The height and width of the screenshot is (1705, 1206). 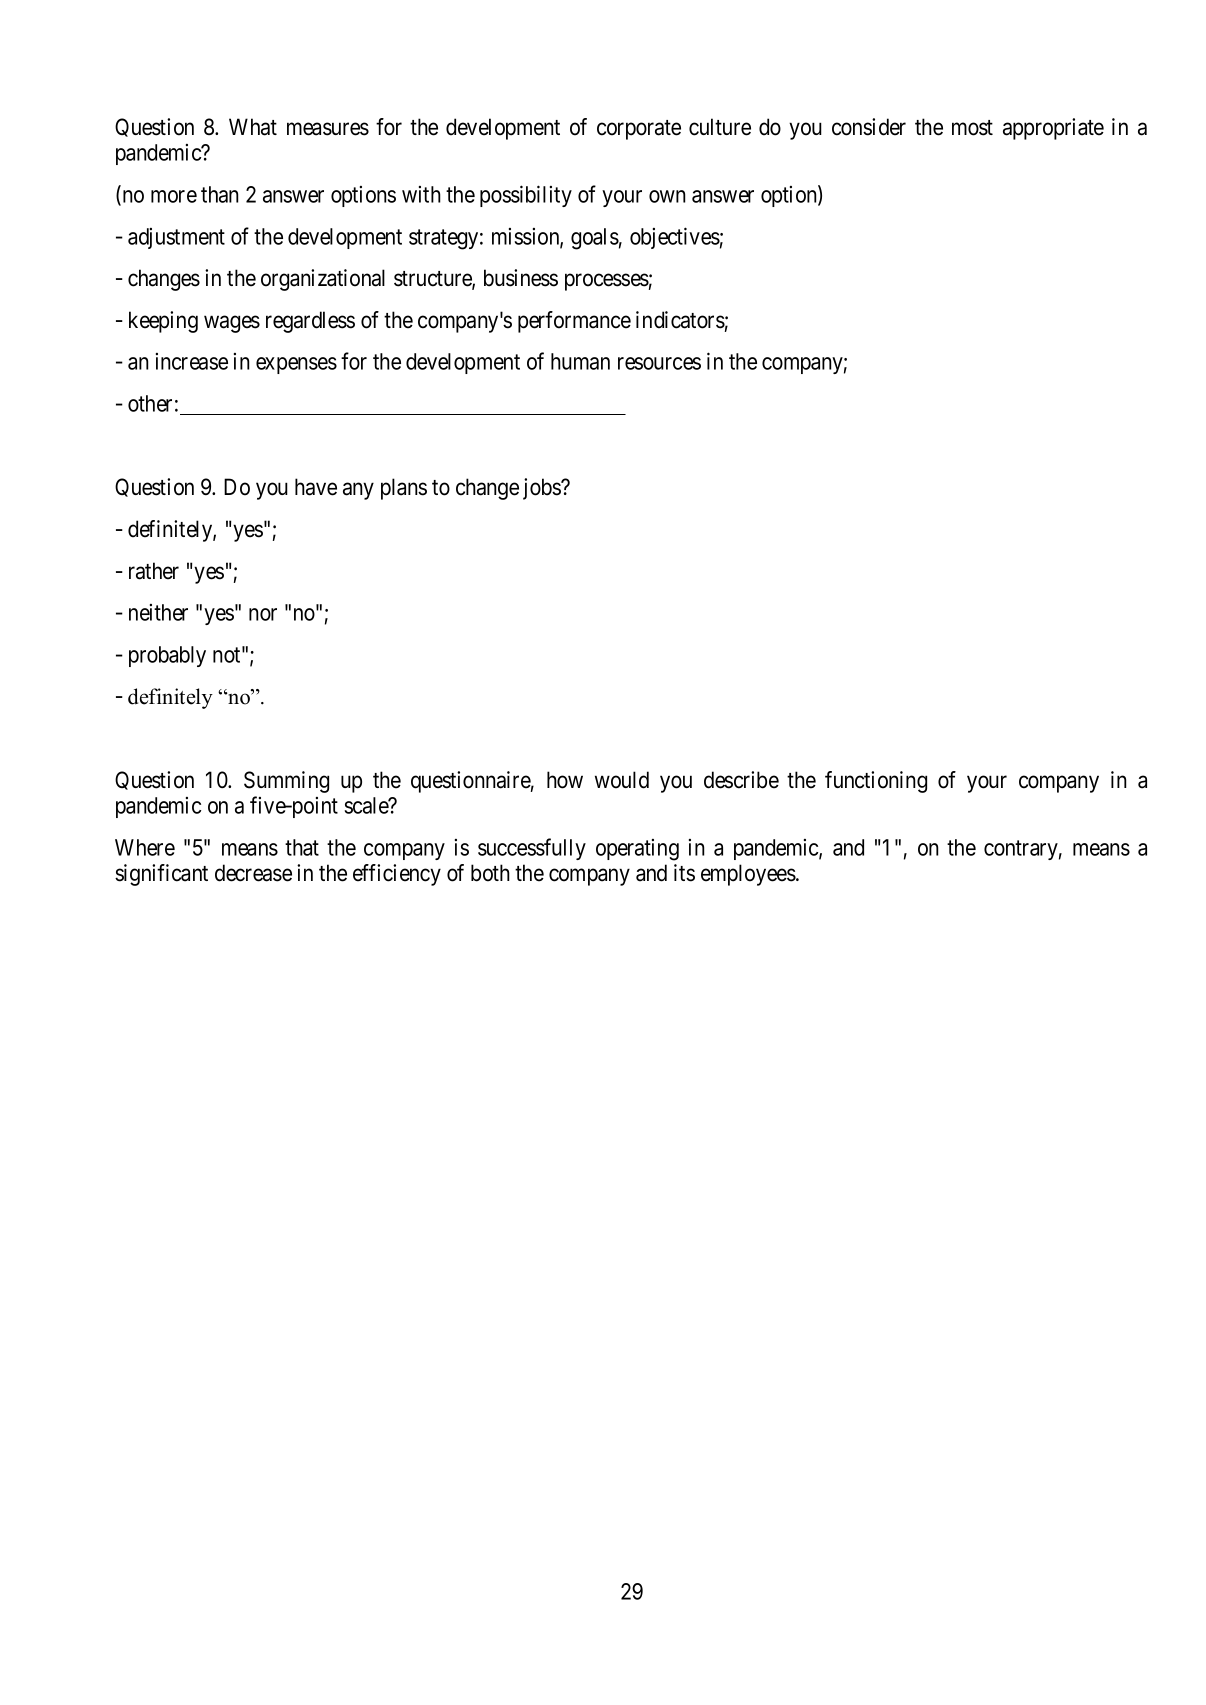 What do you see at coordinates (302, 847) in the screenshot?
I see `that` at bounding box center [302, 847].
